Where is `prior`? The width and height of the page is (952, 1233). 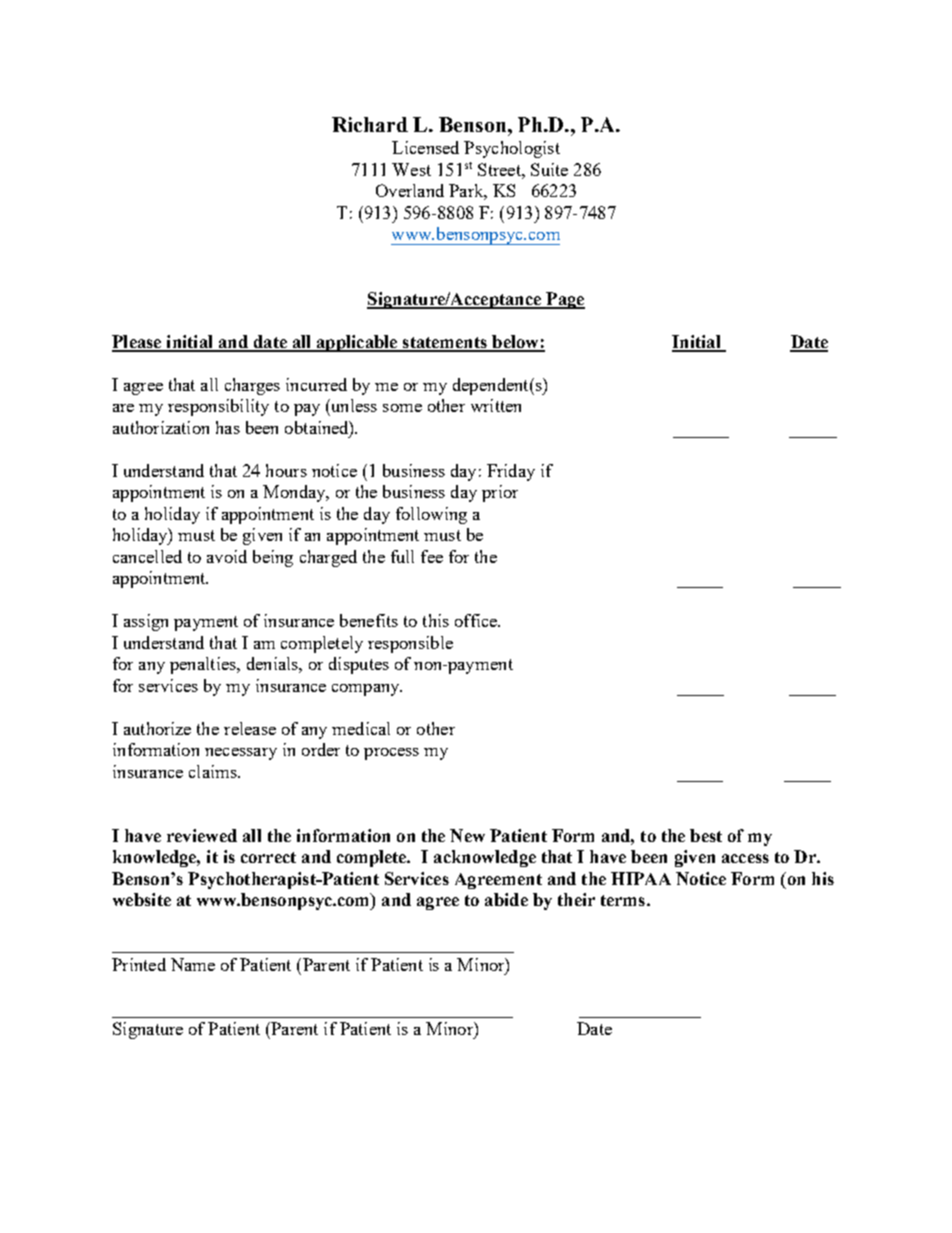
prior is located at coordinates (500, 493).
